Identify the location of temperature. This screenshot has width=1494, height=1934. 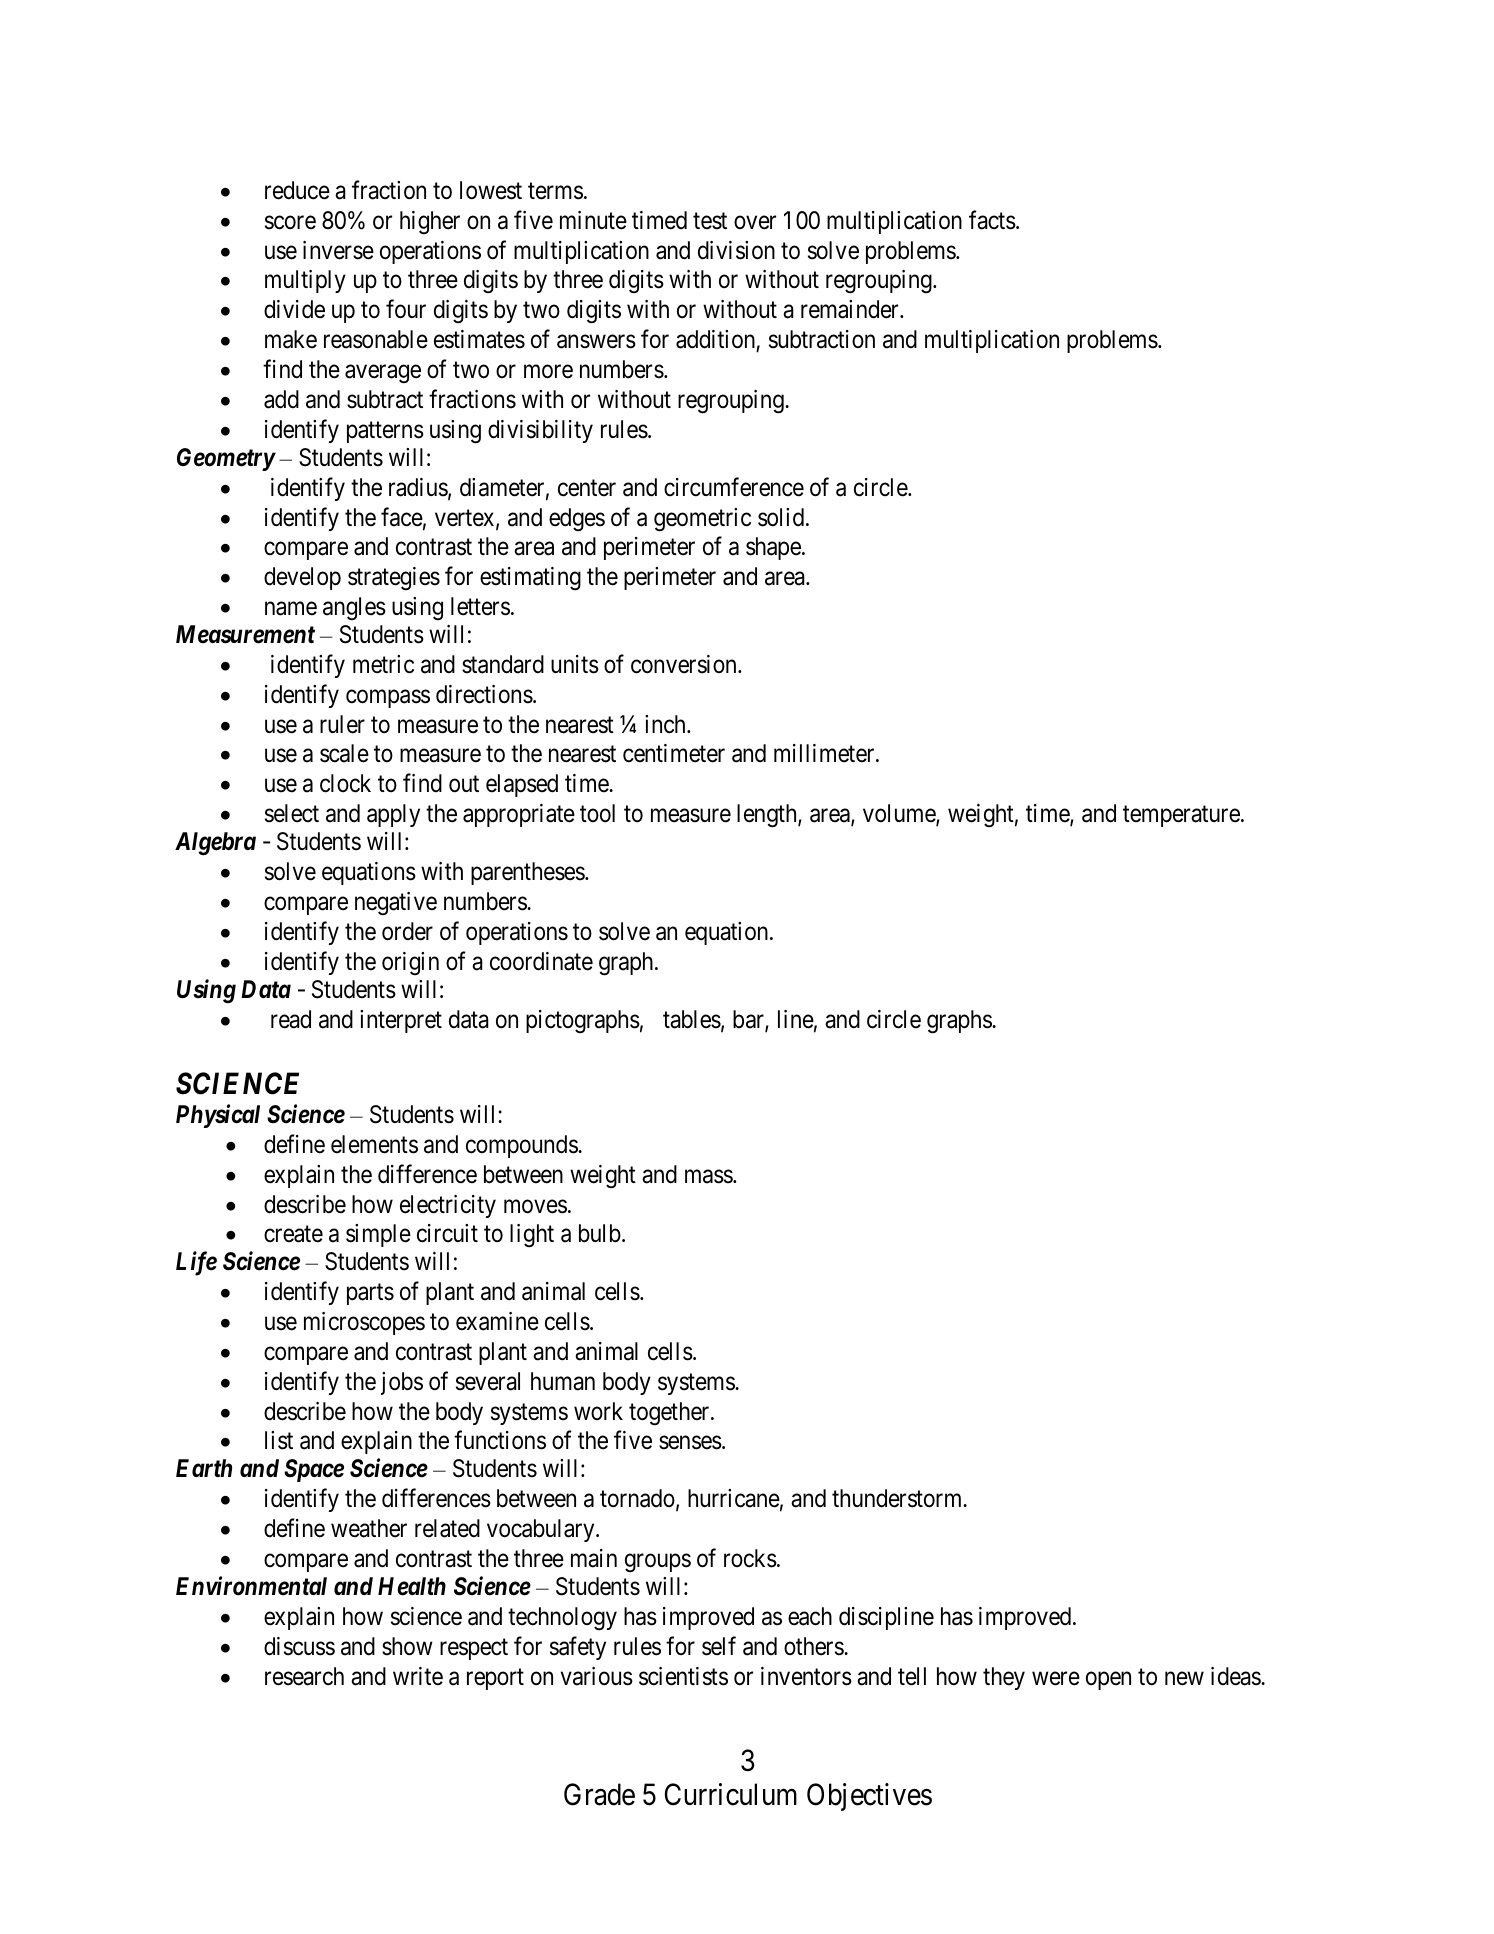
(1181, 816).
